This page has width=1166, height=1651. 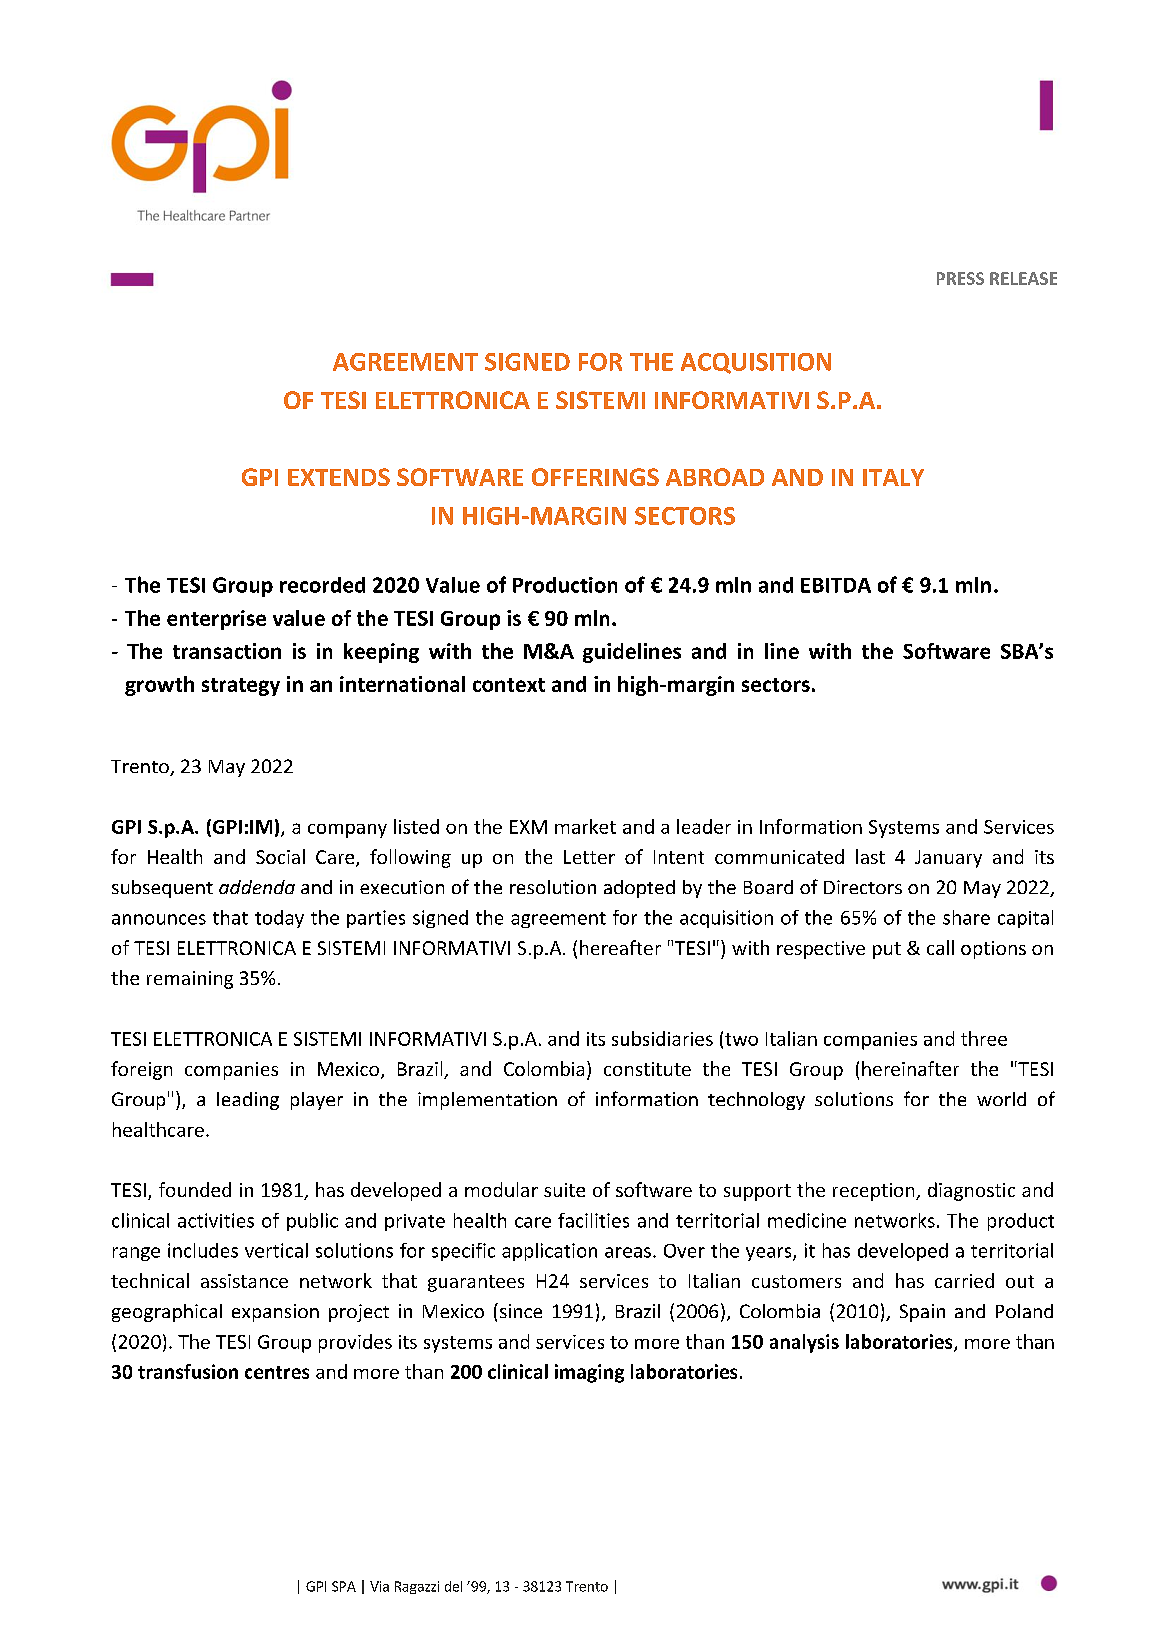 I want to click on PRESS, so click(x=960, y=278).
